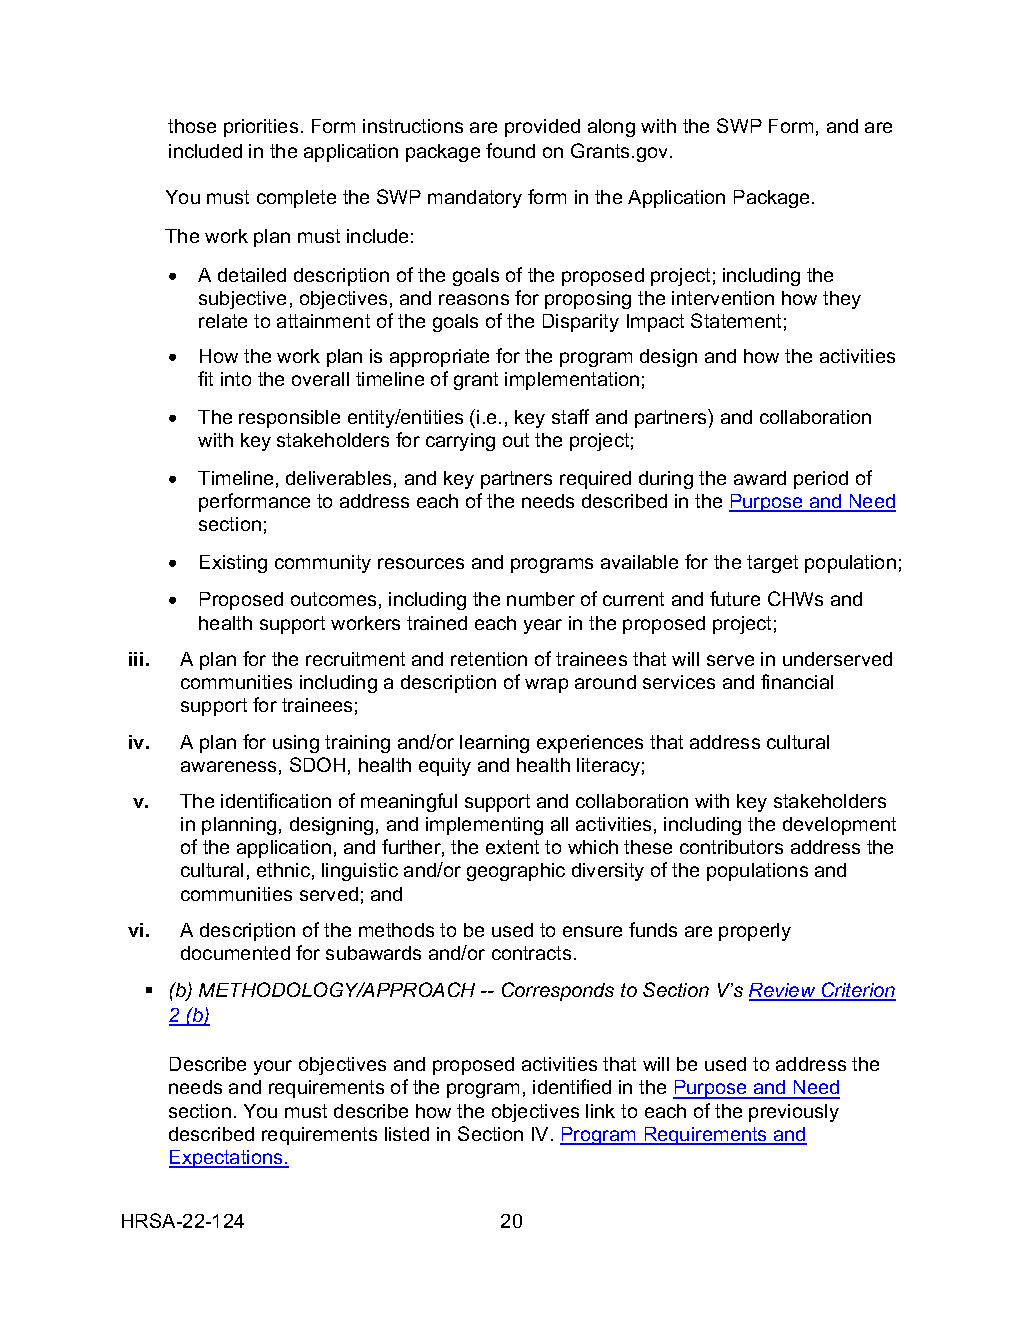 Image resolution: width=1024 pixels, height=1325 pixels. Describe the element at coordinates (460, 442) in the screenshot. I see `carrying` at that location.
